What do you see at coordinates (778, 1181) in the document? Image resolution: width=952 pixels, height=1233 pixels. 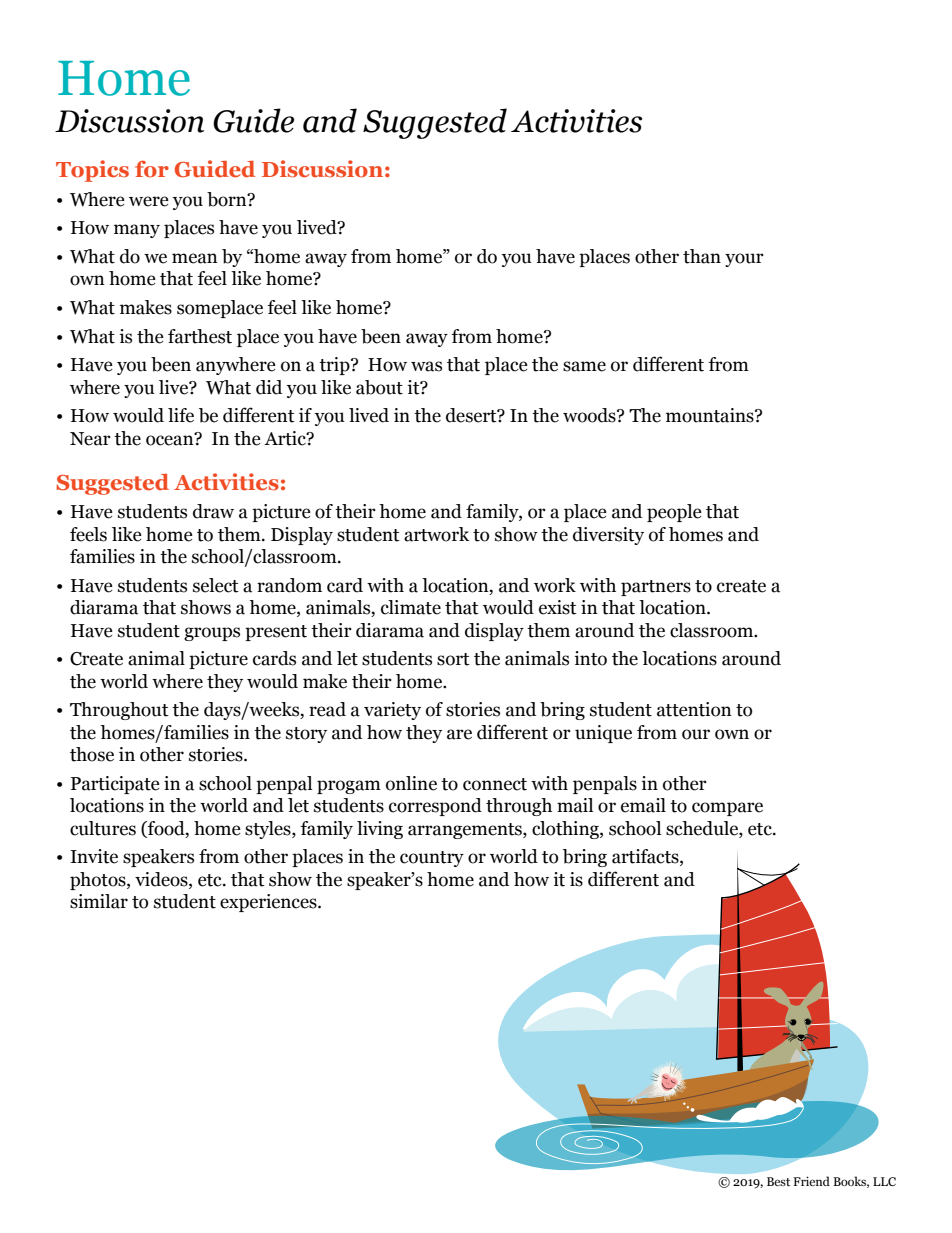 I see `Best` at bounding box center [778, 1181].
